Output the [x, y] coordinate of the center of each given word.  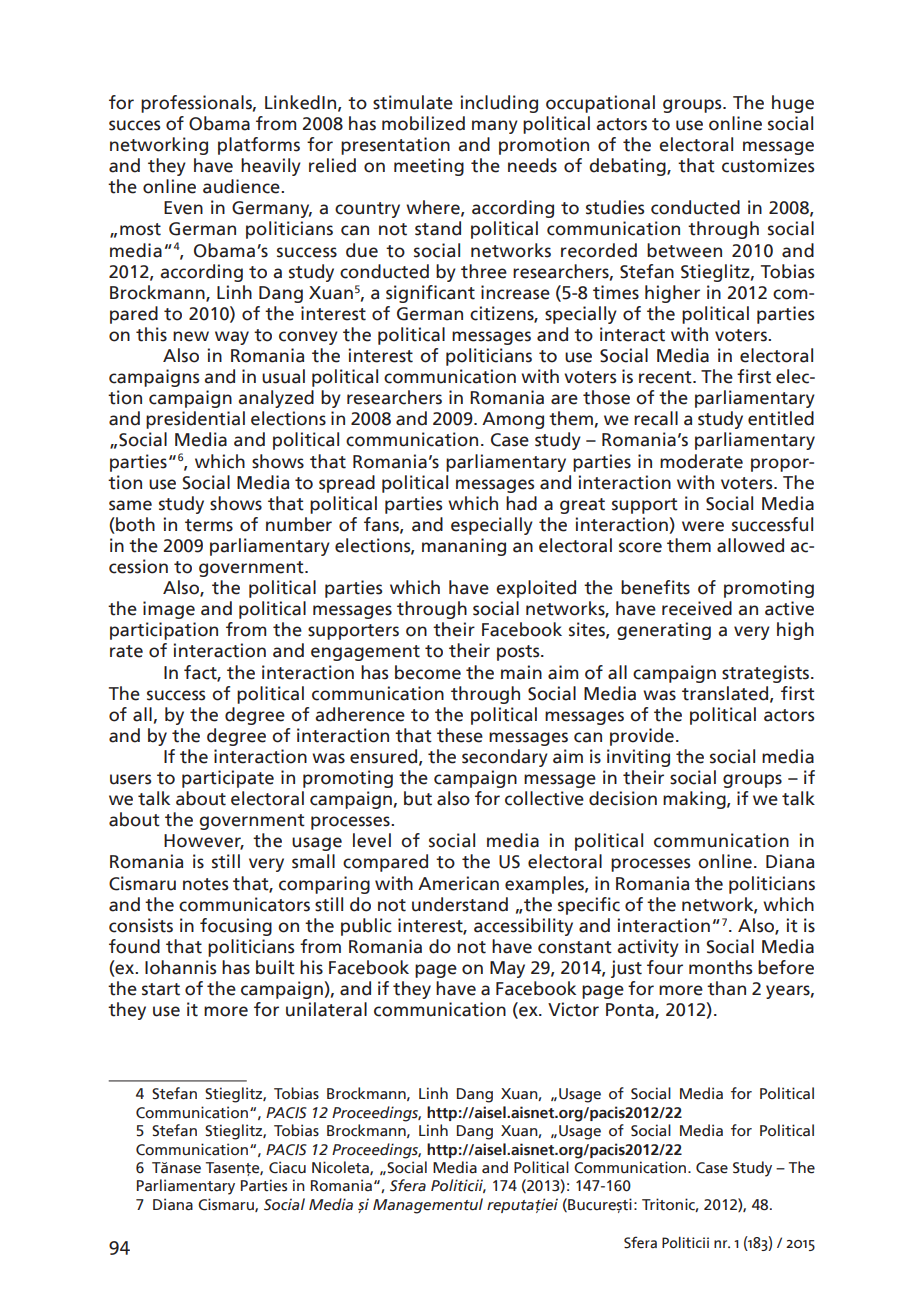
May [507, 969]
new [191, 336]
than [726, 988]
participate [228, 779]
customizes [768, 165]
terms [209, 525]
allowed [750, 545]
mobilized [423, 123]
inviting [638, 758]
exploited [536, 589]
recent [666, 377]
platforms [259, 146]
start [161, 989]
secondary [505, 758]
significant [430, 294]
